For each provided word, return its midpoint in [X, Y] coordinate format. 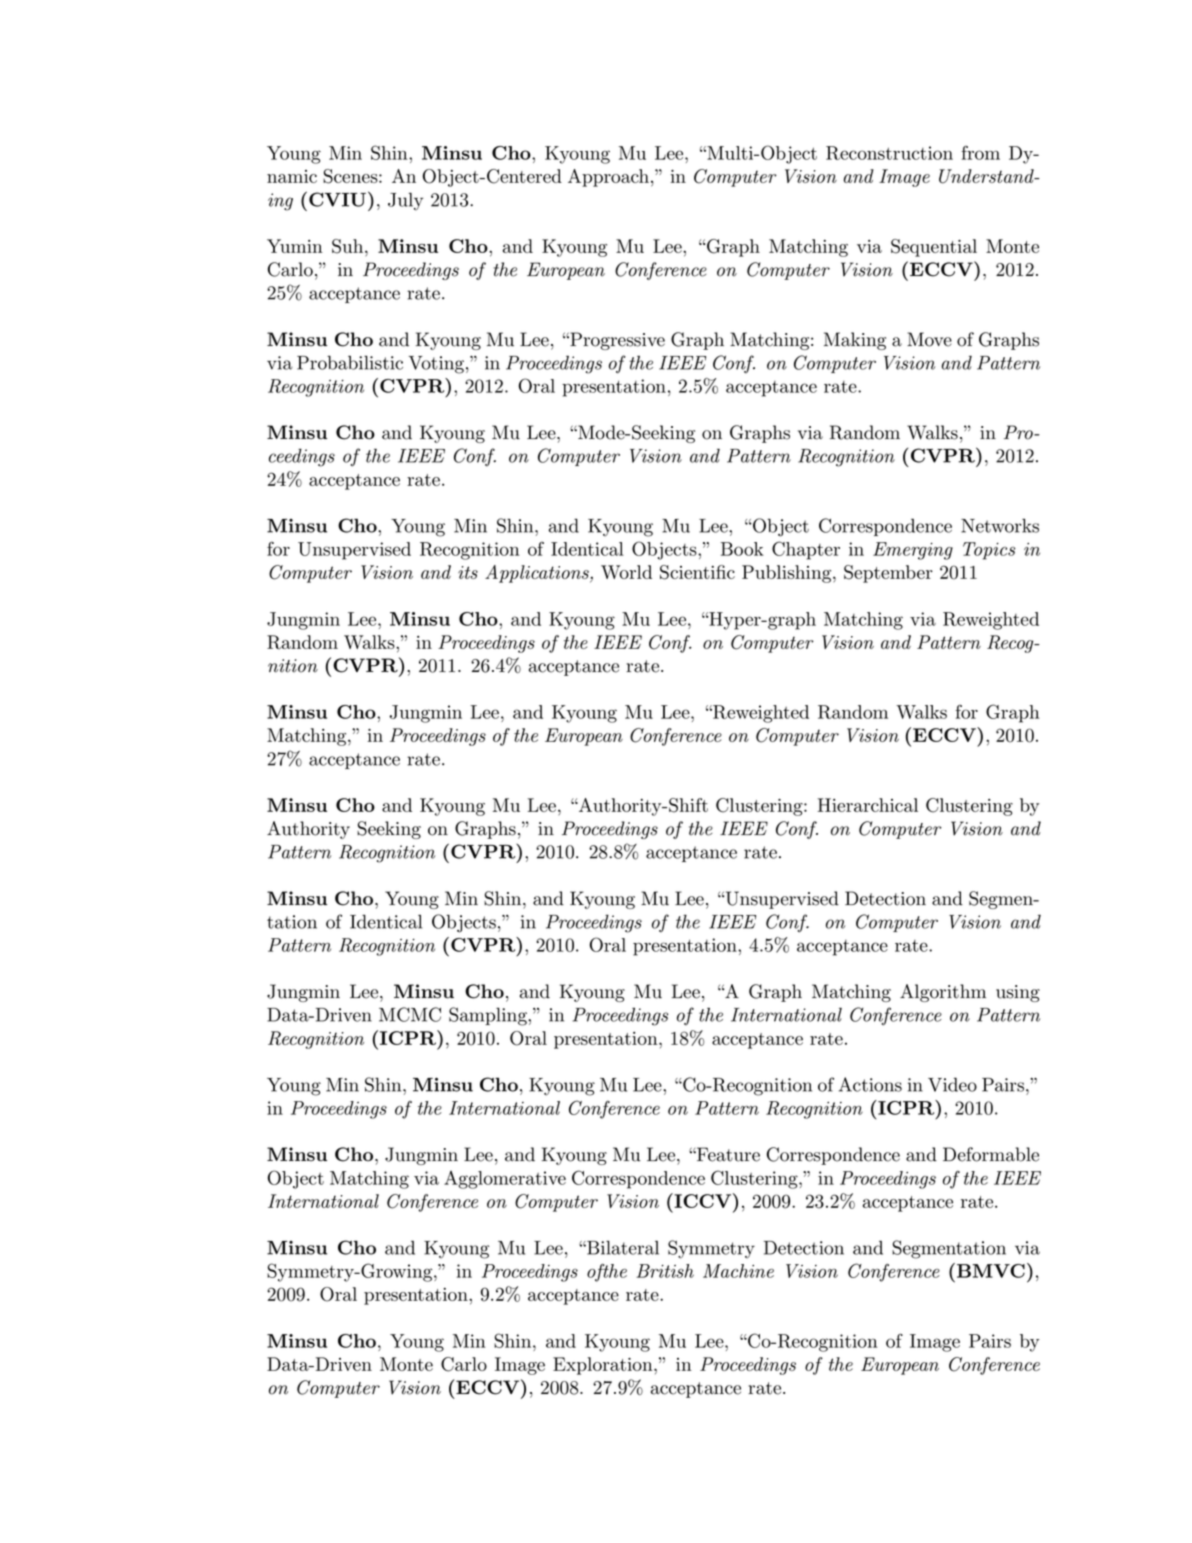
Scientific [697, 572]
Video [952, 1084]
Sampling [489, 1016]
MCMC [410, 1014]
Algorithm [943, 993]
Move [929, 339]
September [888, 574]
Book [742, 549]
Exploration [604, 1366]
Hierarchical [867, 805]
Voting [436, 365]
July [405, 201]
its [468, 572]
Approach [608, 178]
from [980, 153]
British [665, 1271]
